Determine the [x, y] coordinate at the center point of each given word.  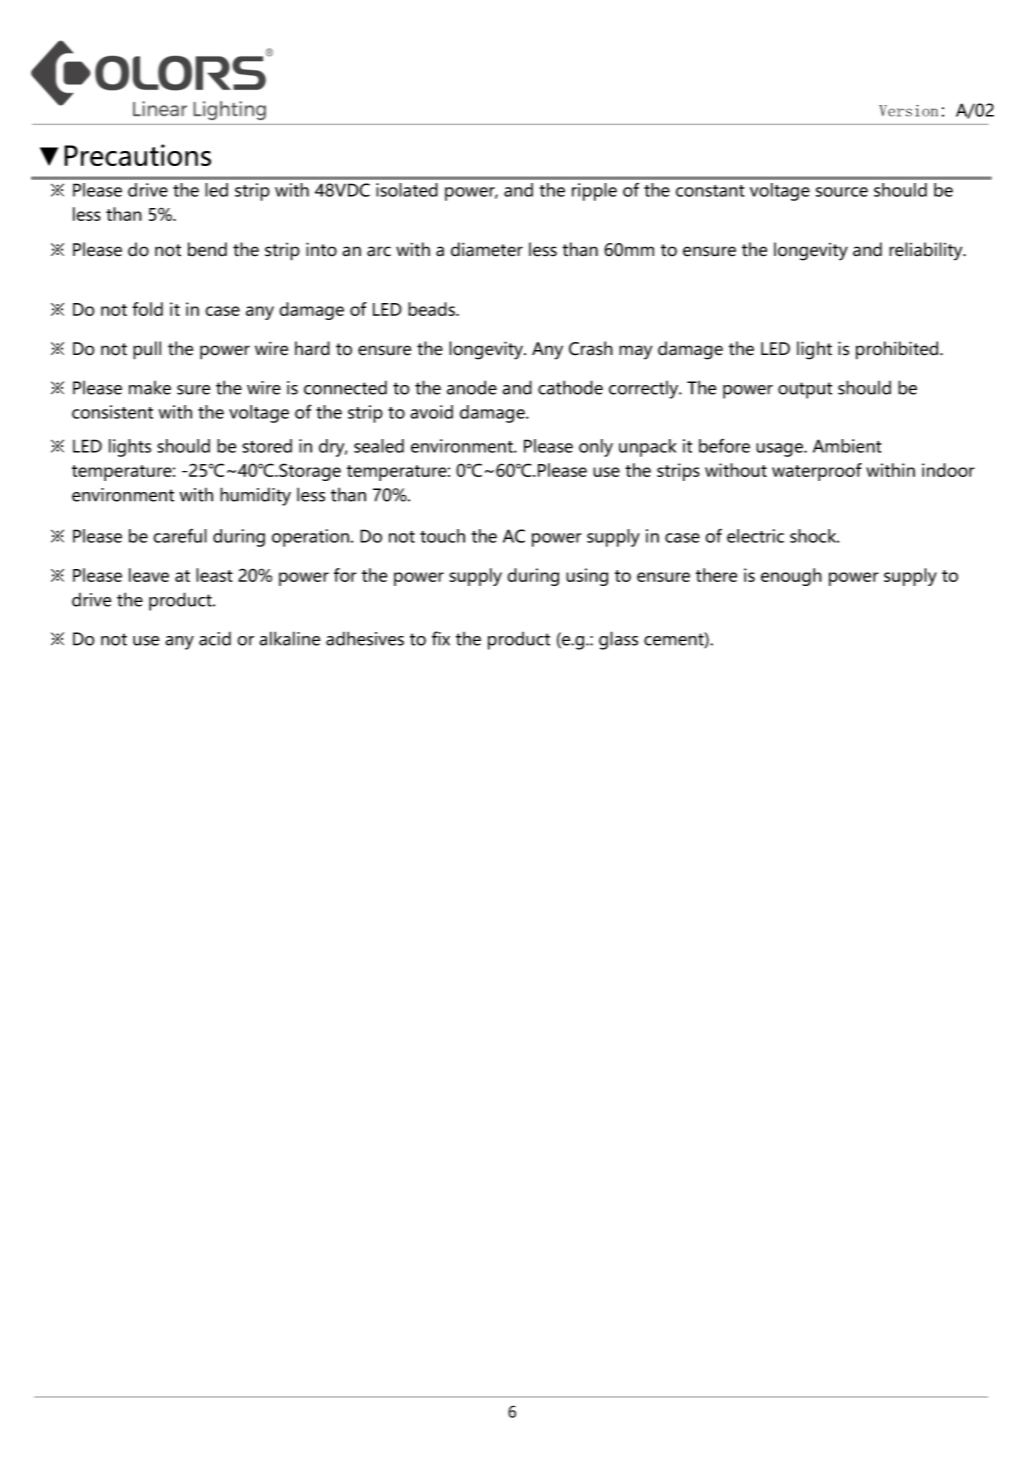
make [150, 388]
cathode [570, 387]
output [805, 390]
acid [215, 638]
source [842, 192]
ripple [594, 192]
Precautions [137, 155]
